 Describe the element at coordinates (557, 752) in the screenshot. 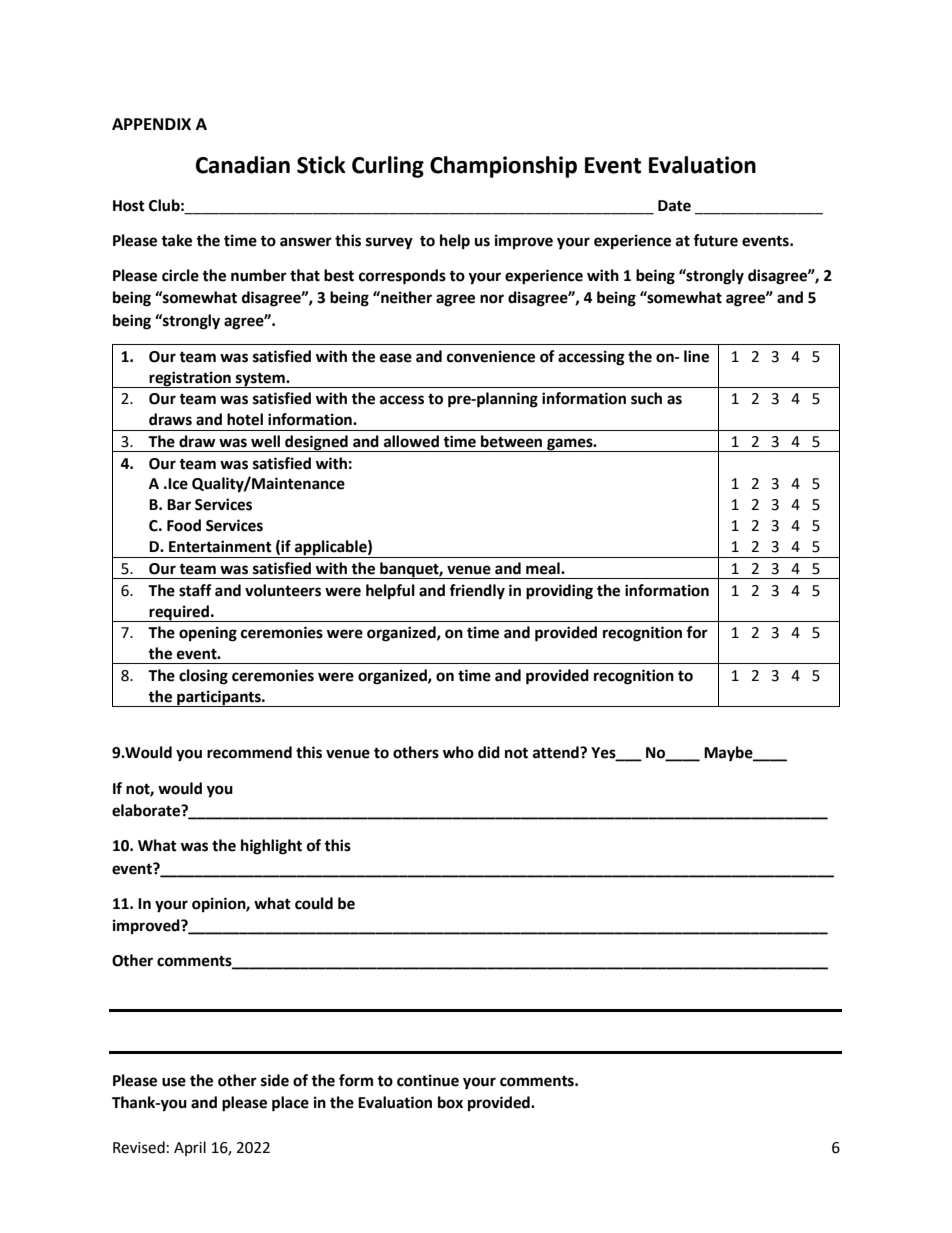

I see `attend` at that location.
